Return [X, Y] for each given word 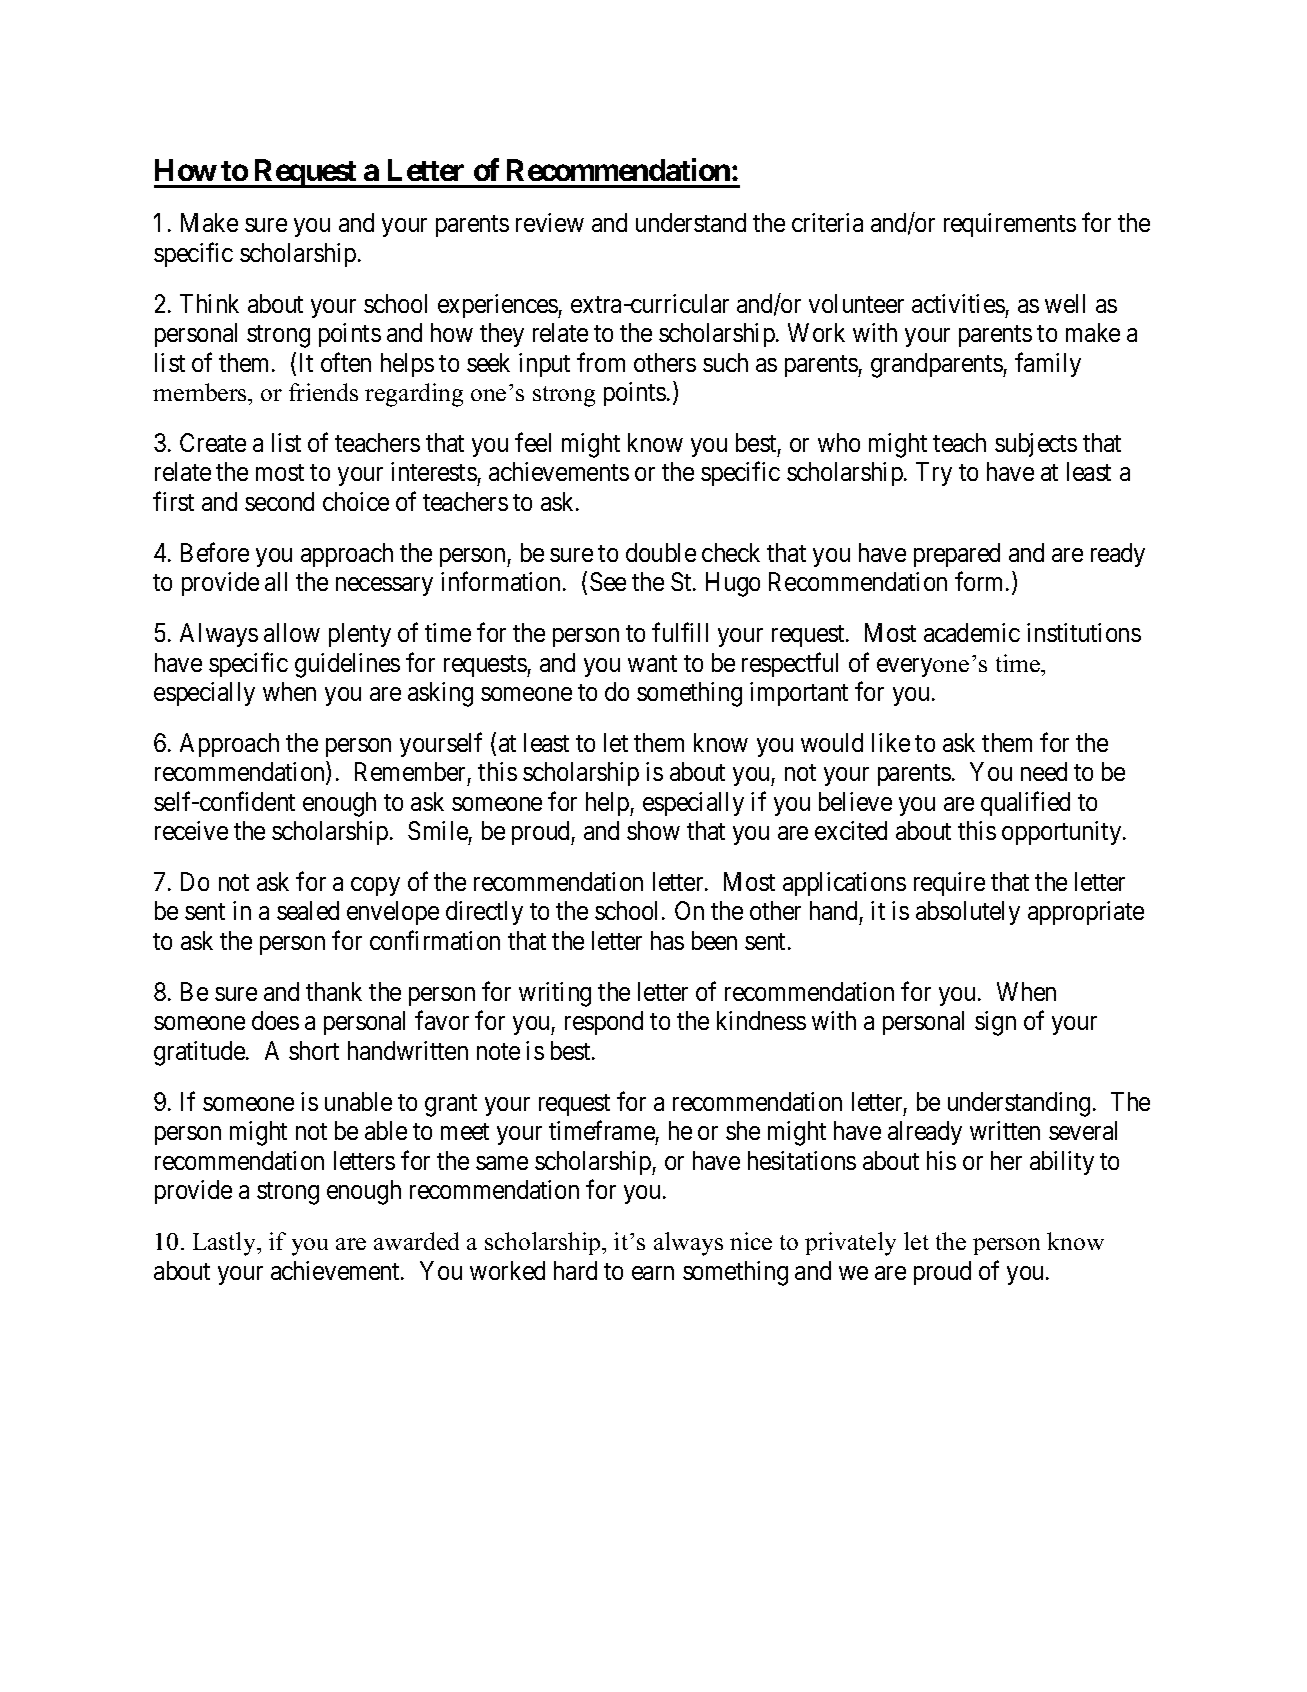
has [667, 940]
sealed [308, 910]
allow [292, 632]
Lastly [226, 1244]
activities [958, 303]
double [661, 552]
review [550, 222]
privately [850, 1244]
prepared [957, 555]
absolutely [968, 913]
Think [209, 303]
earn [653, 1273]
